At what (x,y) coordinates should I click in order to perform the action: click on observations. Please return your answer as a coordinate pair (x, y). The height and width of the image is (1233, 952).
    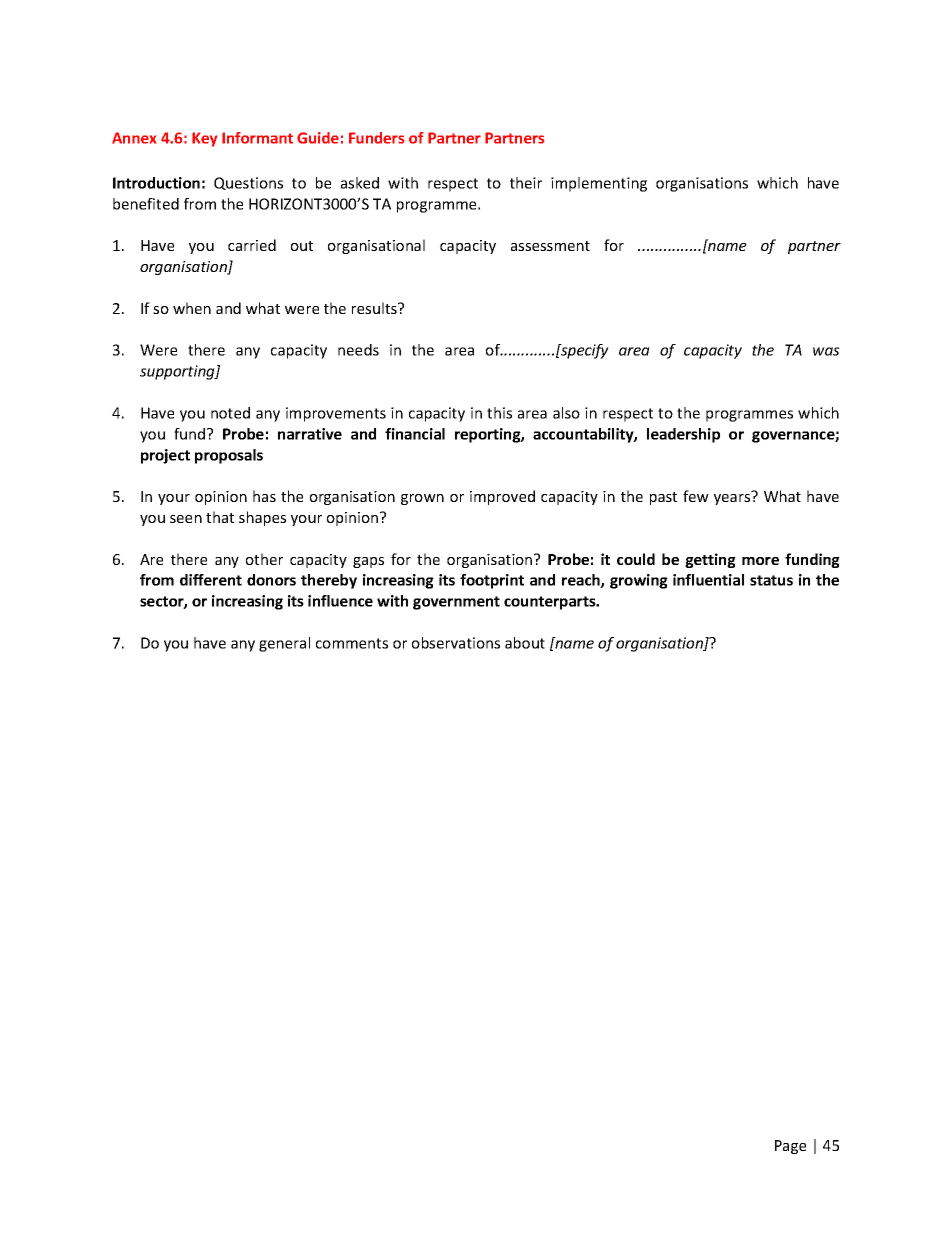
    Looking at the image, I should click on (456, 643).
